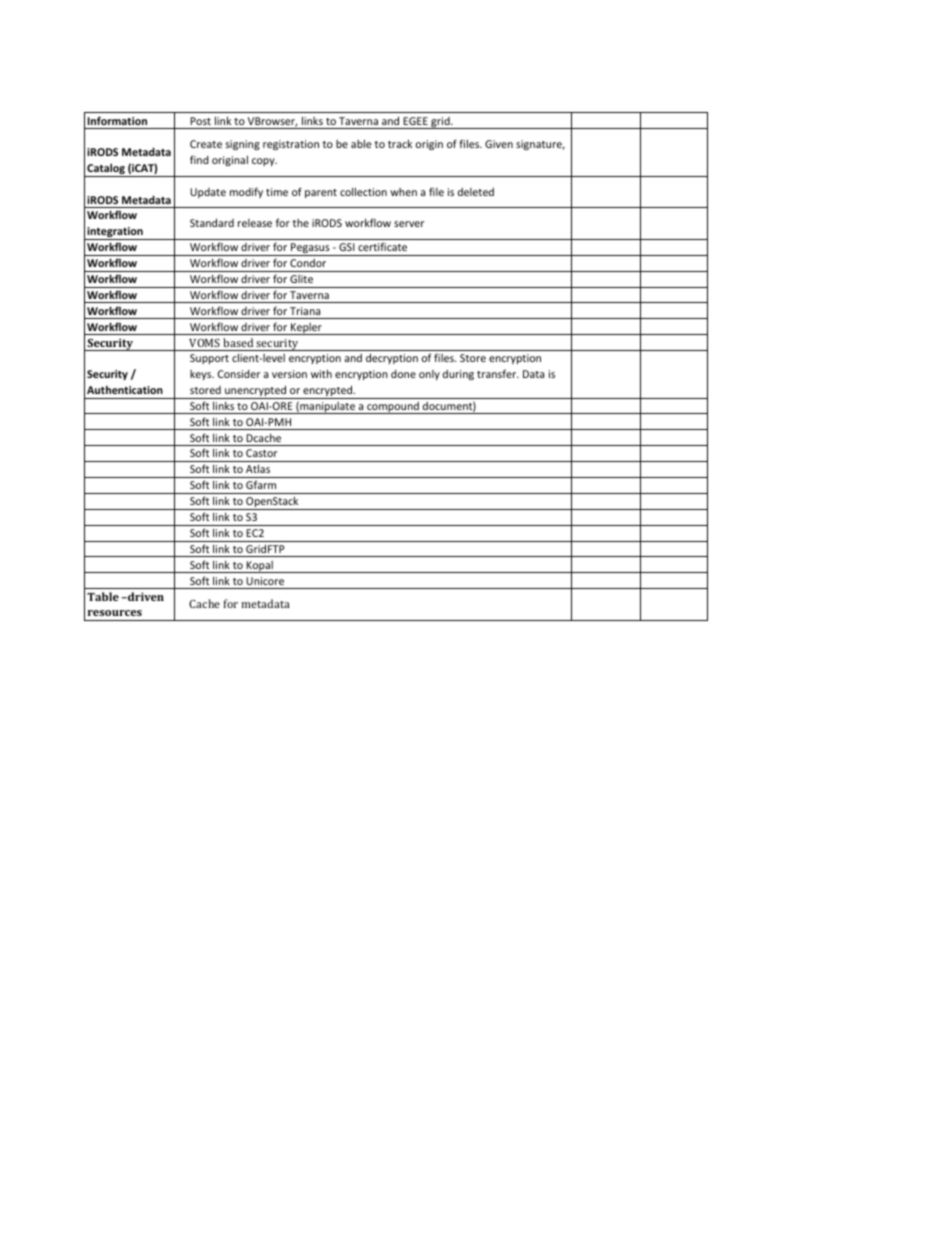  I want to click on Given, so click(499, 144).
